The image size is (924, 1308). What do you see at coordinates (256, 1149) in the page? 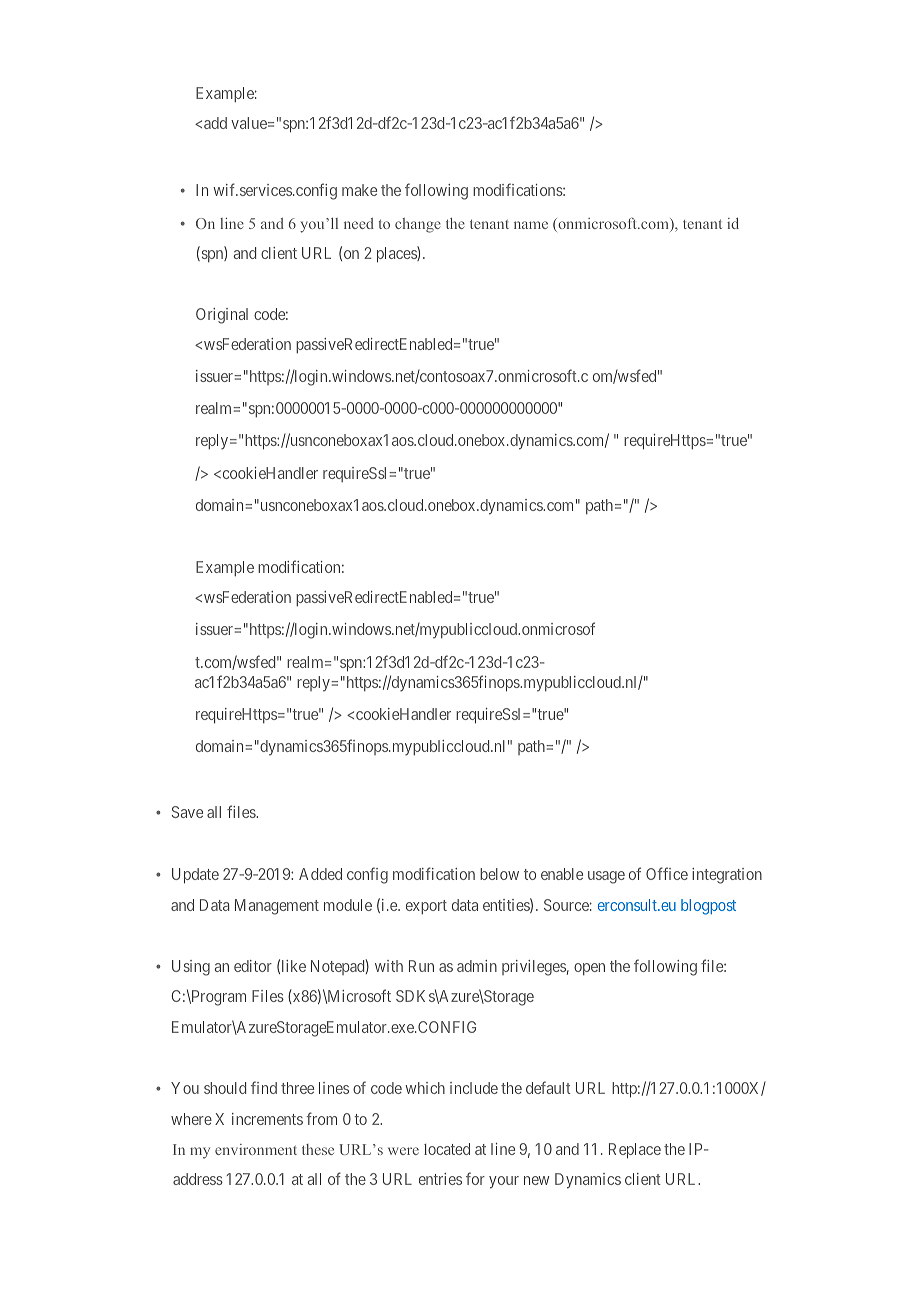
I see `environment` at bounding box center [256, 1149].
